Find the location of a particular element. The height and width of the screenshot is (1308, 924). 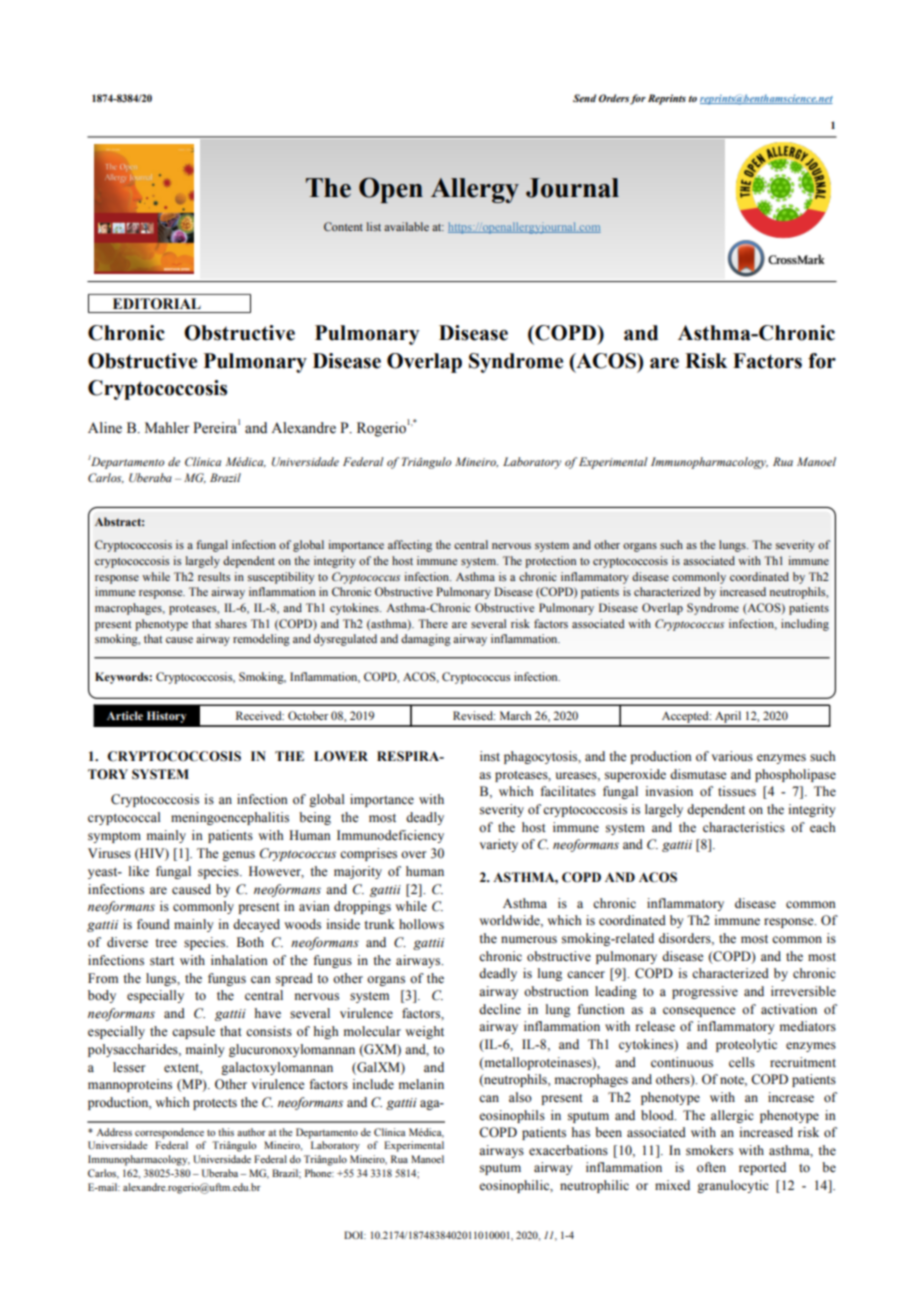

available is located at coordinates (406, 226).
